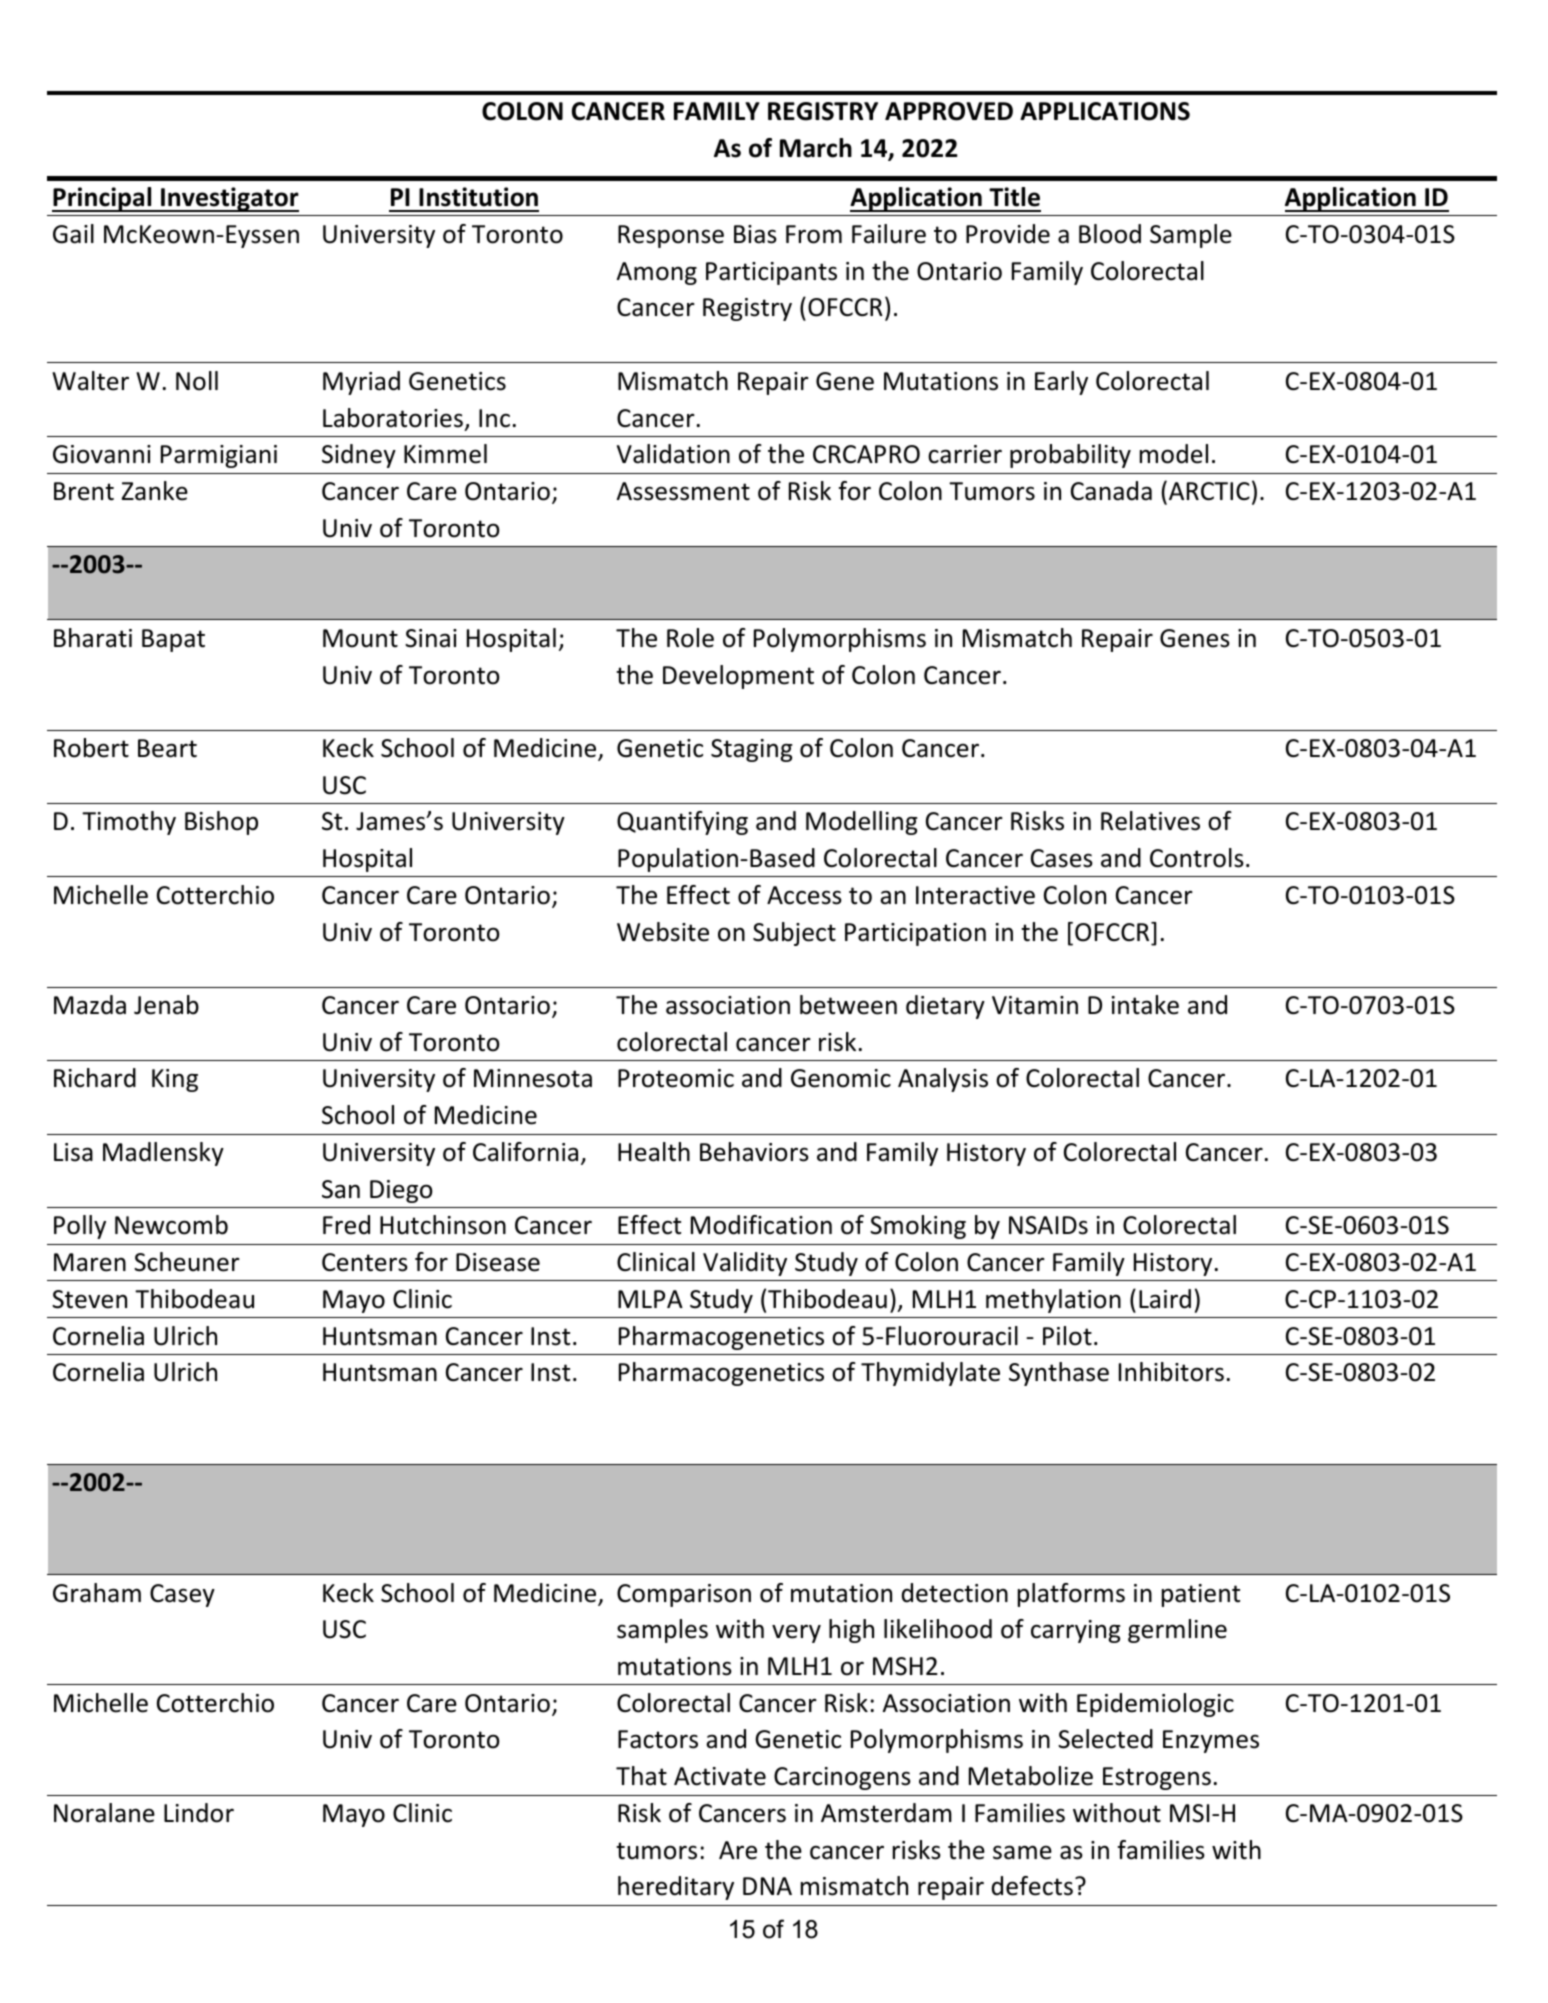  What do you see at coordinates (91, 748) in the screenshot?
I see `Robert` at bounding box center [91, 748].
